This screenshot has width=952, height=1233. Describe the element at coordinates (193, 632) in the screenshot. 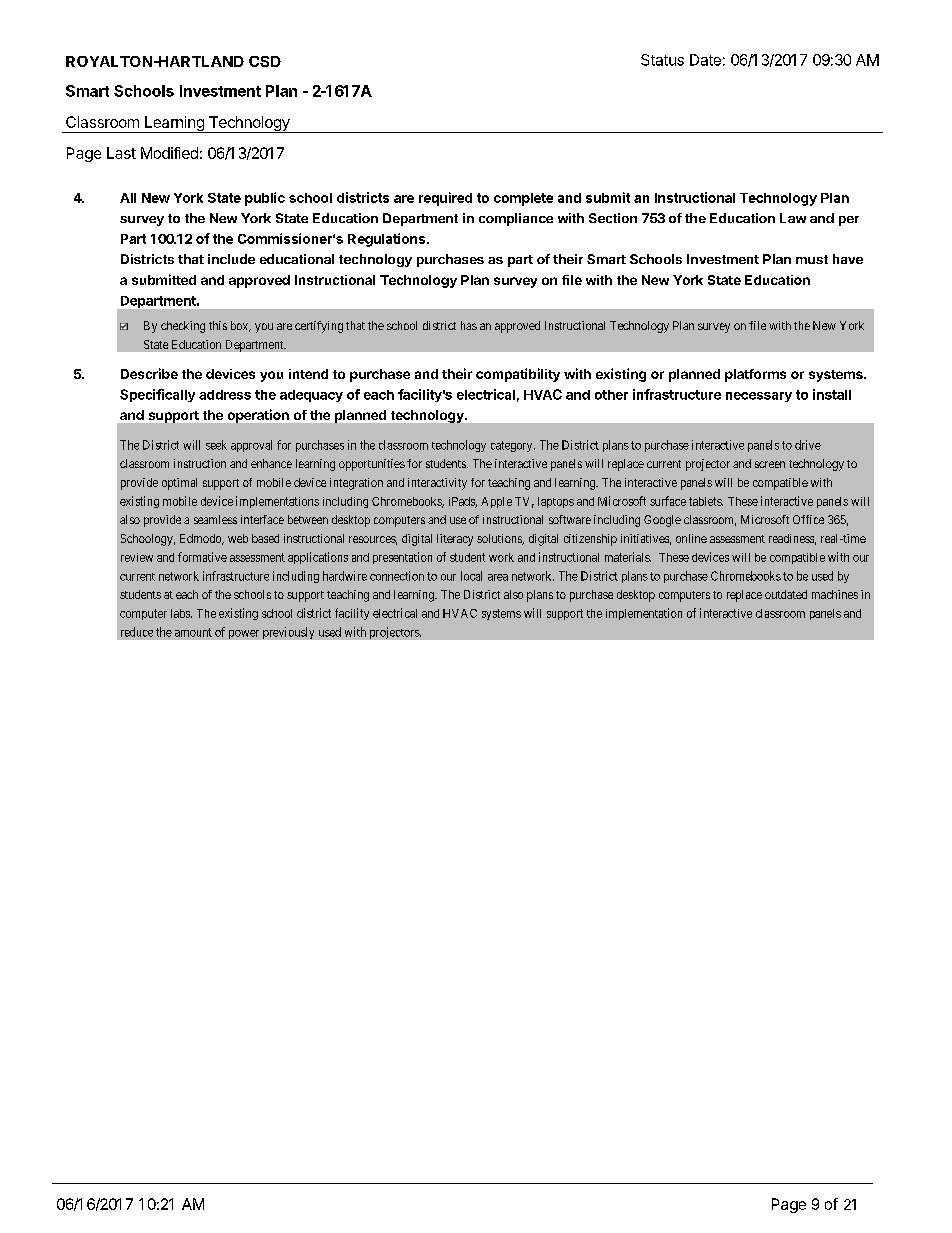

I see `amount` at that location.
